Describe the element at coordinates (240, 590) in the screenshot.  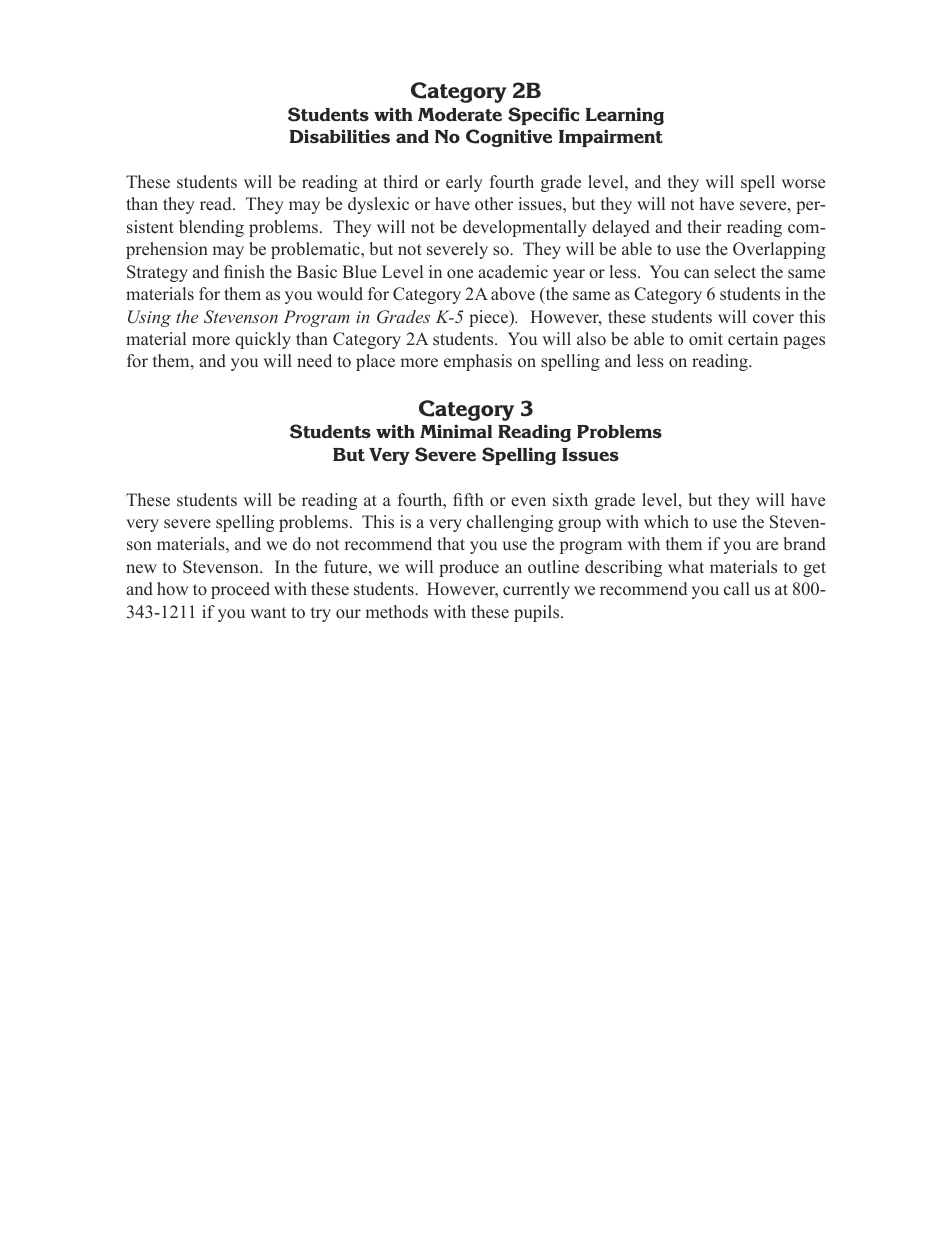
I see `proceed` at that location.
